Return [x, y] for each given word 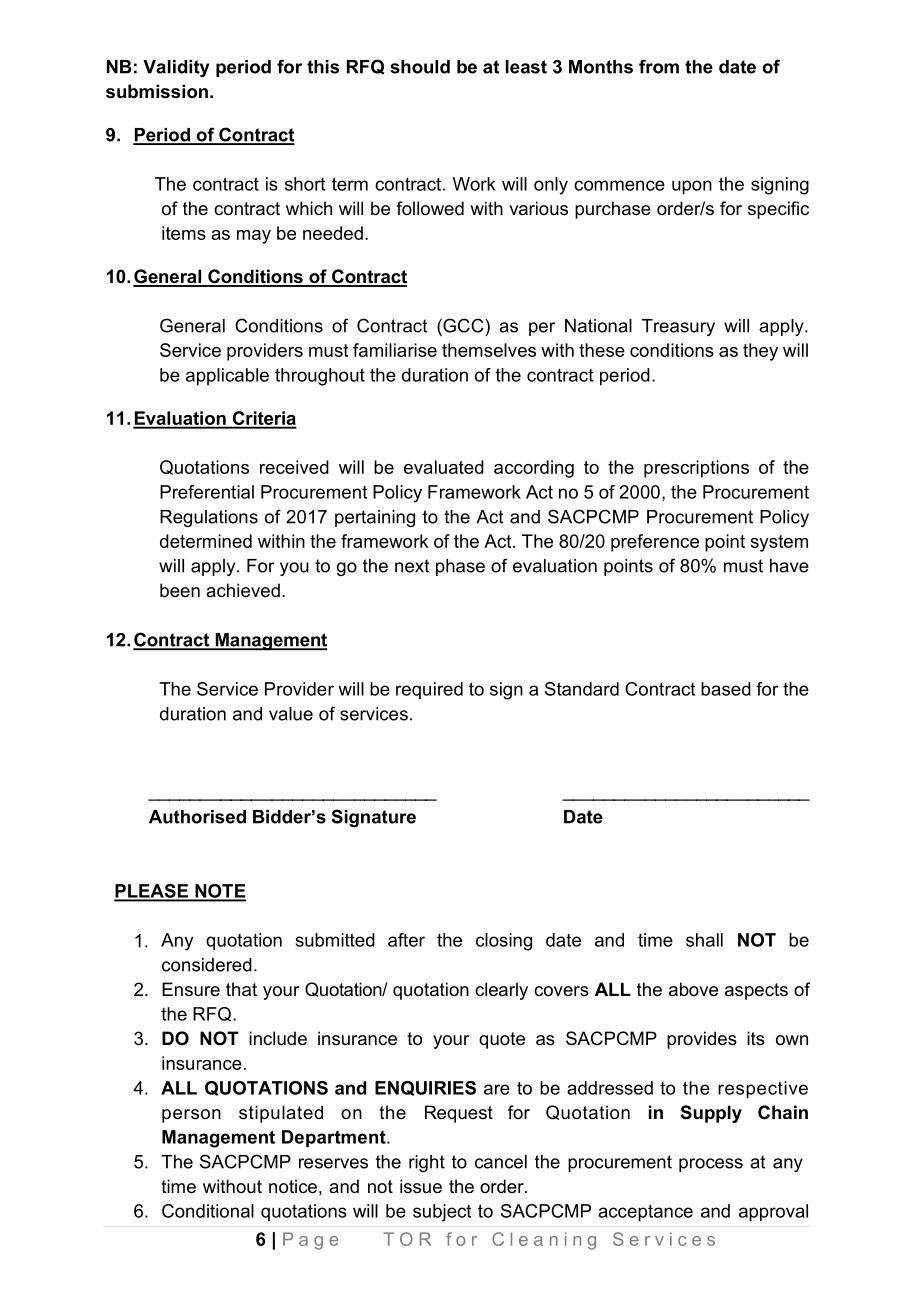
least [526, 67]
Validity [176, 68]
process [711, 1165]
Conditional [208, 1211]
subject [442, 1213]
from [659, 66]
